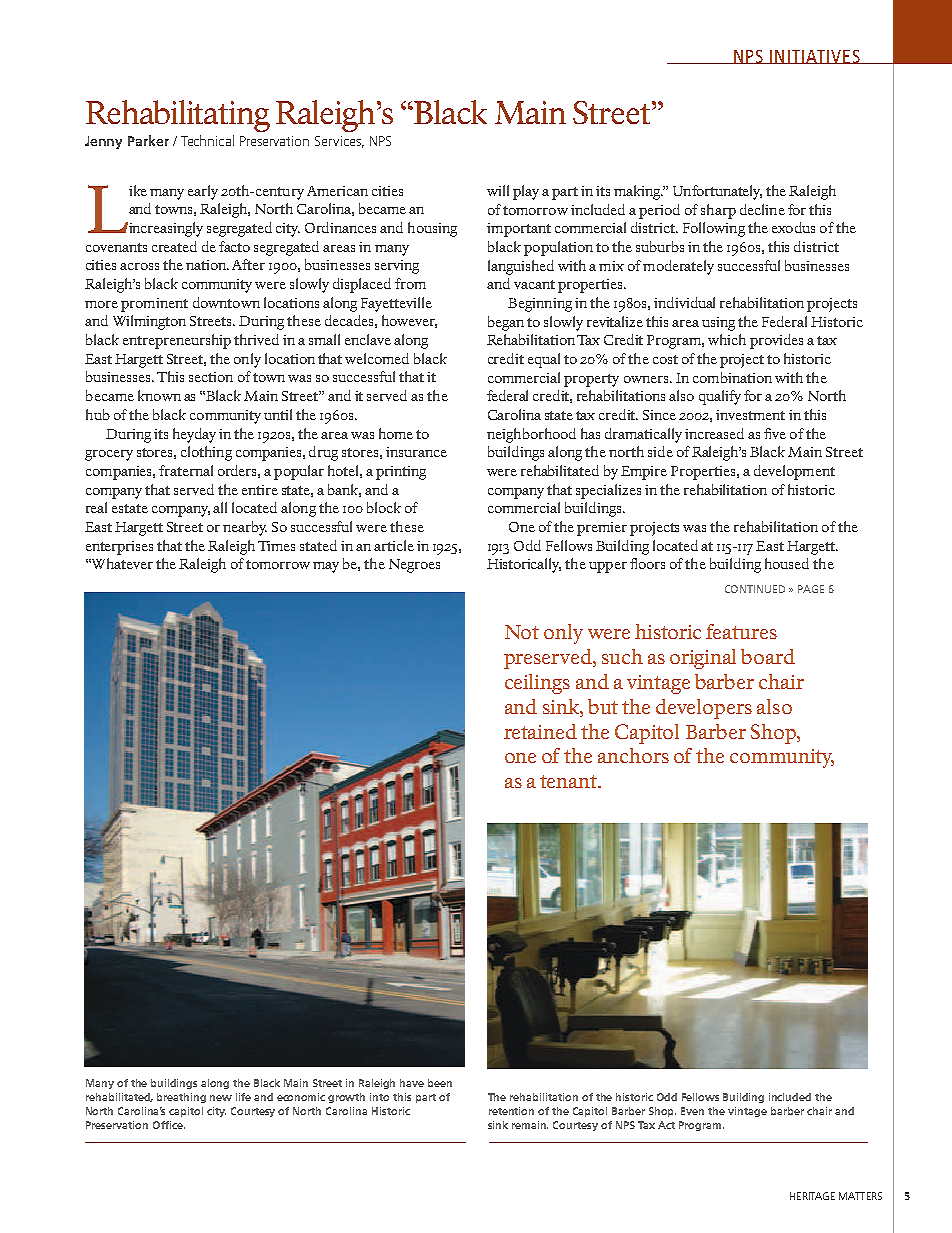 Image resolution: width=952 pixels, height=1233 pixels. Describe the element at coordinates (178, 116) in the document. I see `Rehabilitating` at that location.
